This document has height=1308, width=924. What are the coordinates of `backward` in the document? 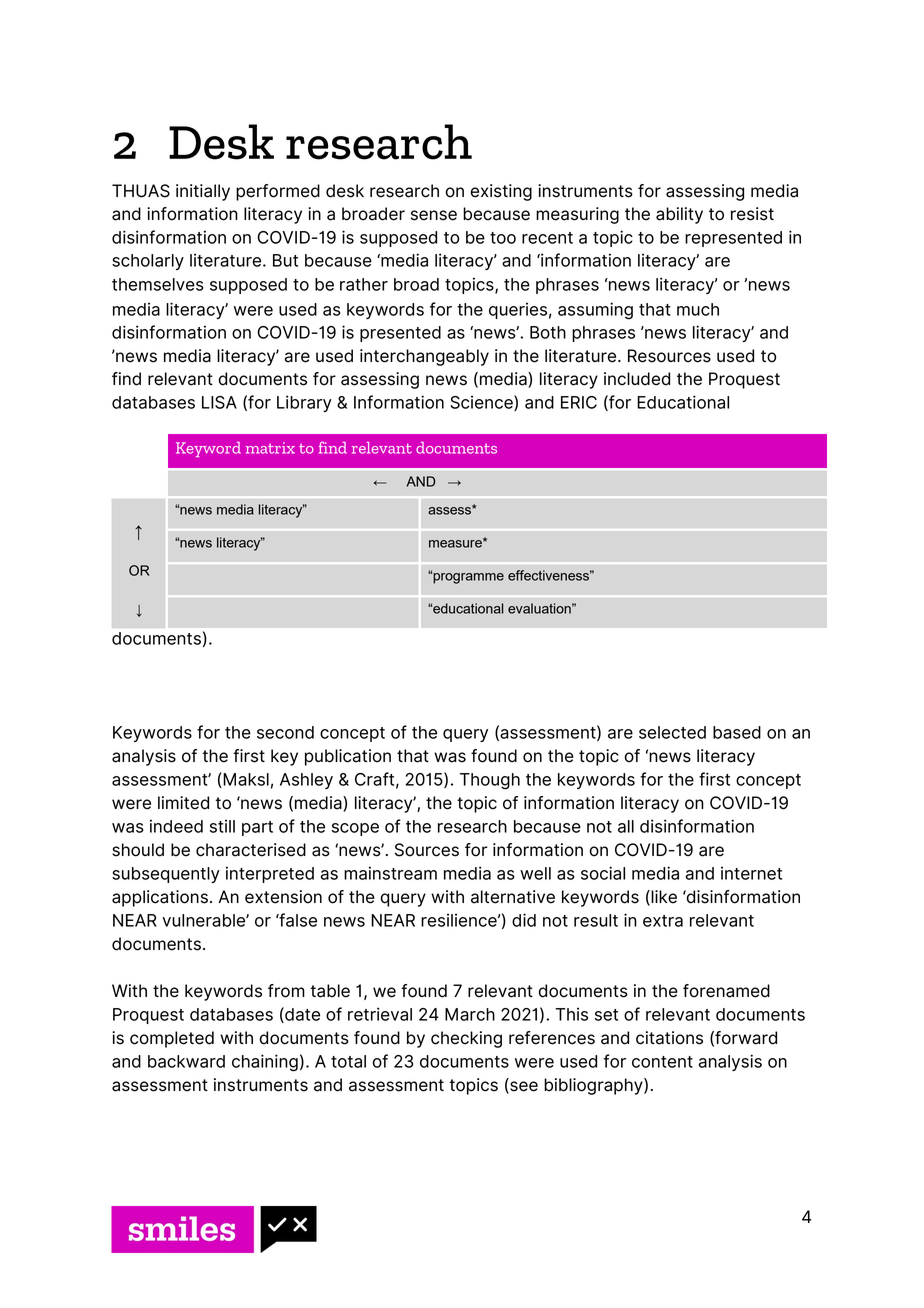 It's located at (186, 1061).
